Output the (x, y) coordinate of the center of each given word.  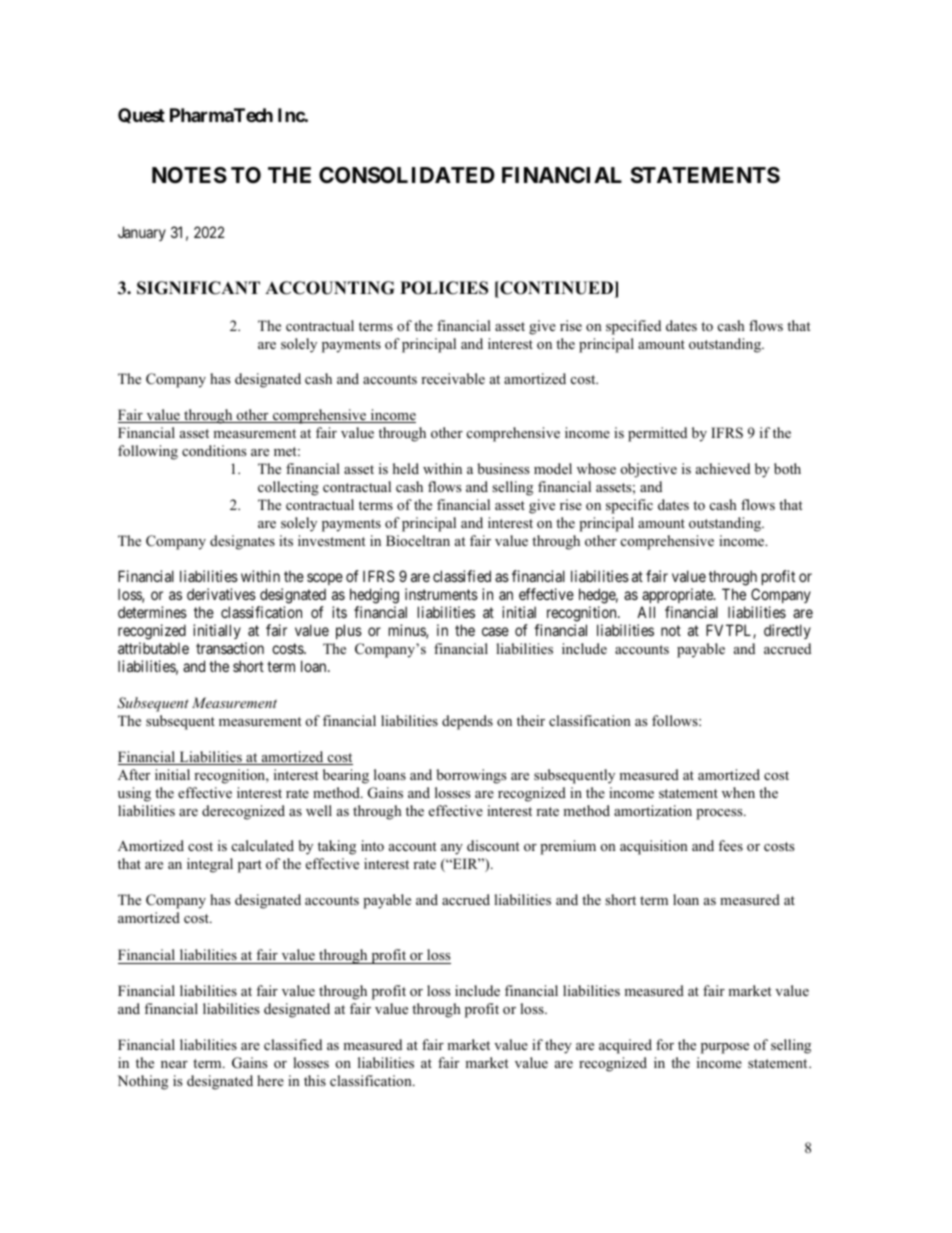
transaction (230, 648)
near (174, 1064)
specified (633, 327)
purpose (725, 1048)
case (495, 631)
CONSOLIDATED (407, 175)
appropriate (678, 595)
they (558, 1046)
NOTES (189, 175)
